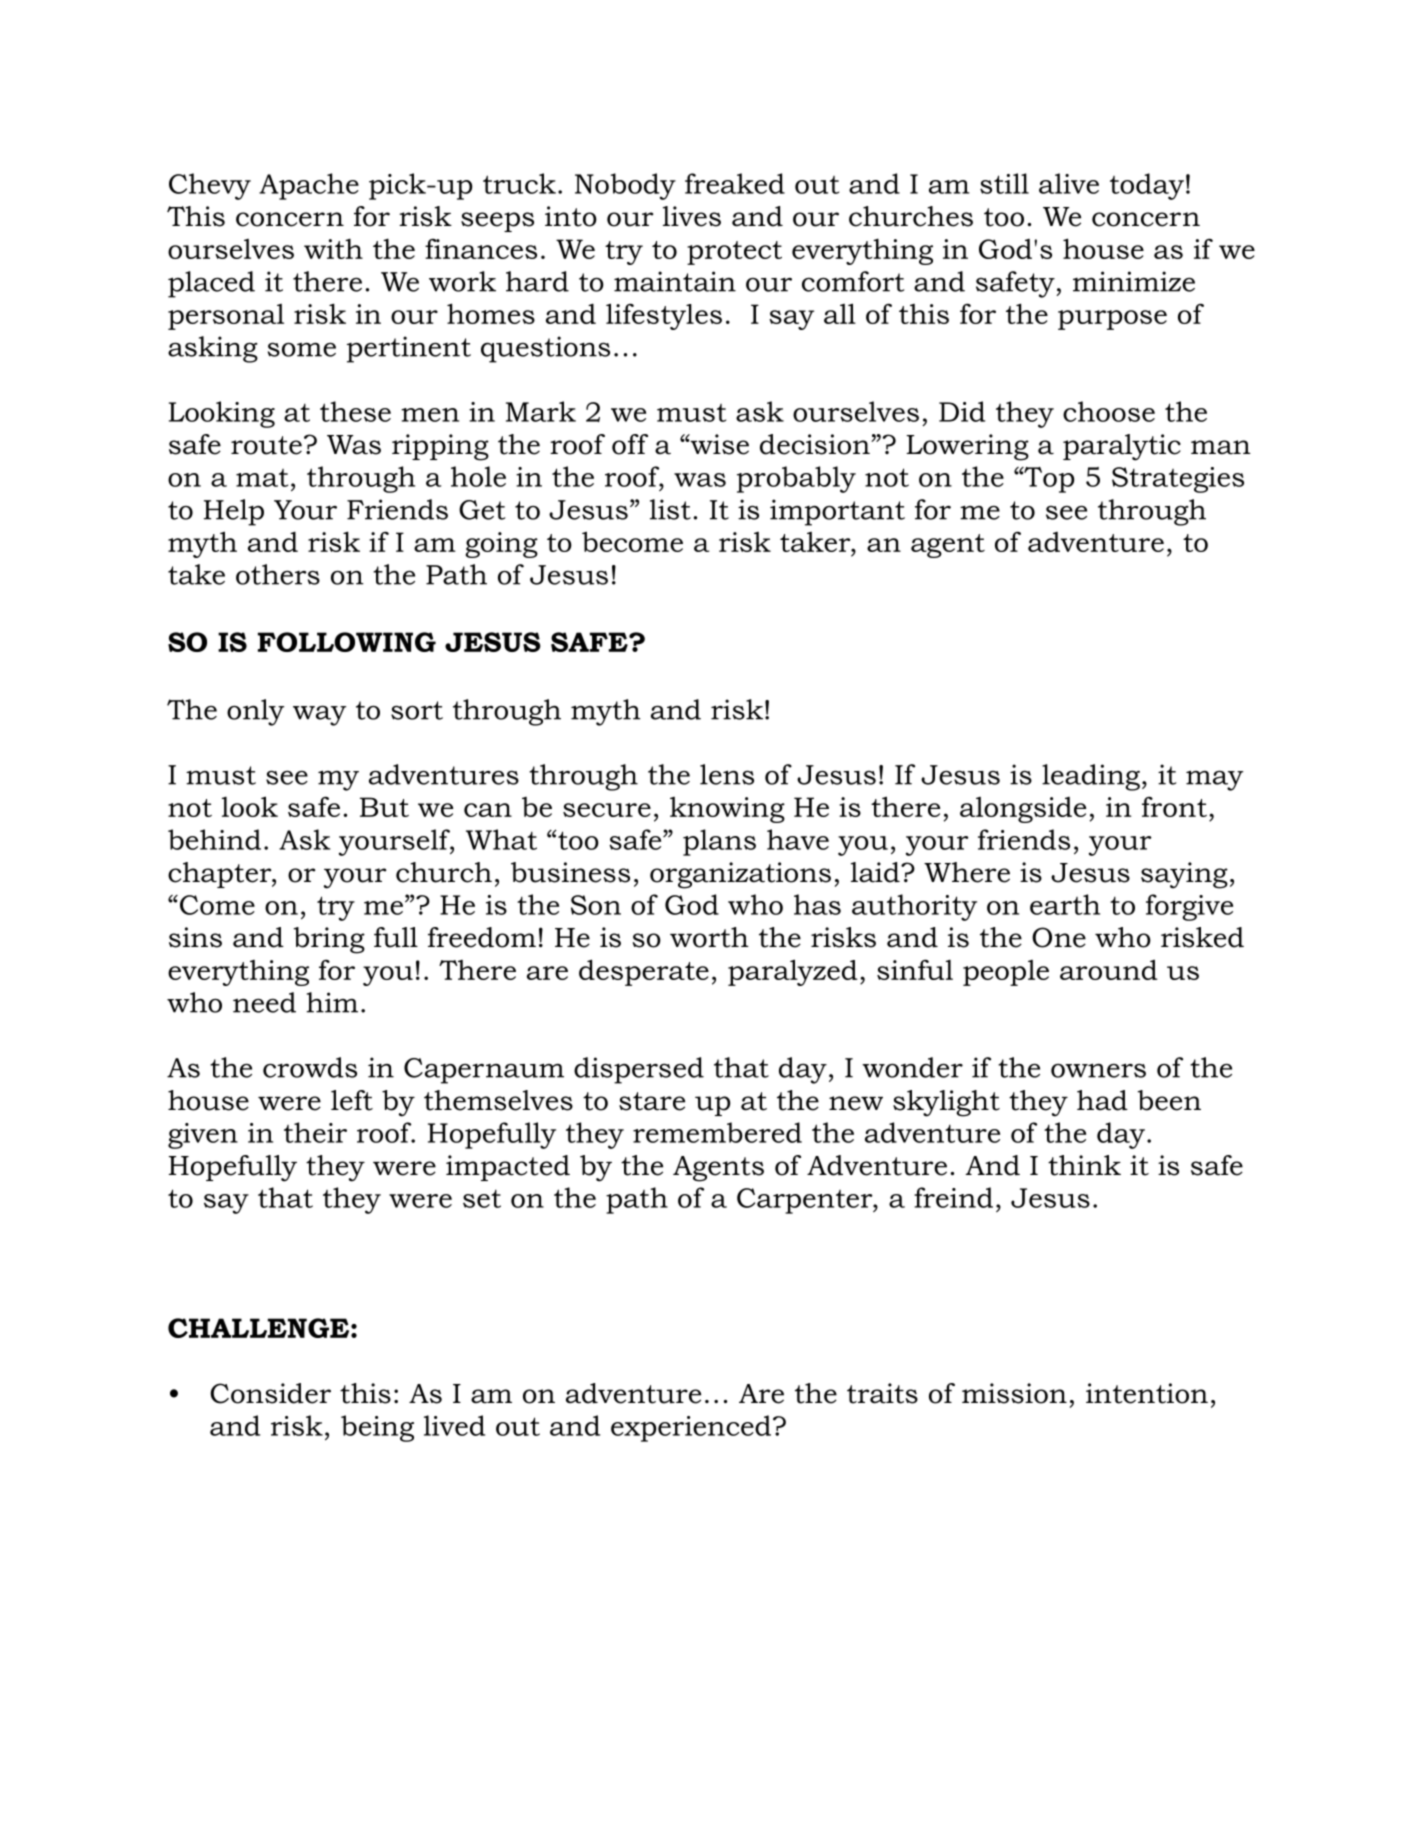  Describe the element at coordinates (692, 216) in the screenshot. I see `lives` at that location.
